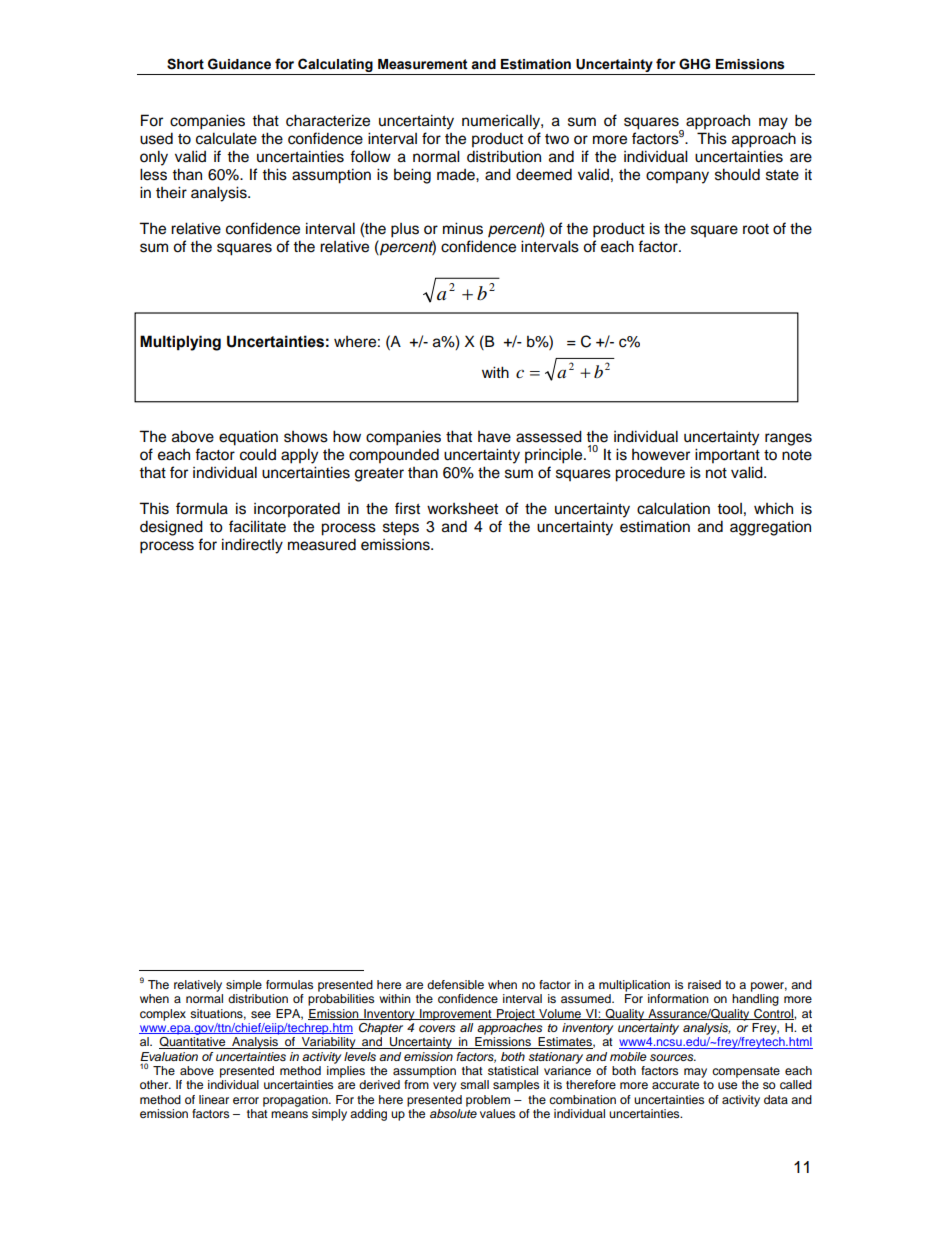  Describe the element at coordinates (788, 439) in the screenshot. I see `ranges` at that location.
